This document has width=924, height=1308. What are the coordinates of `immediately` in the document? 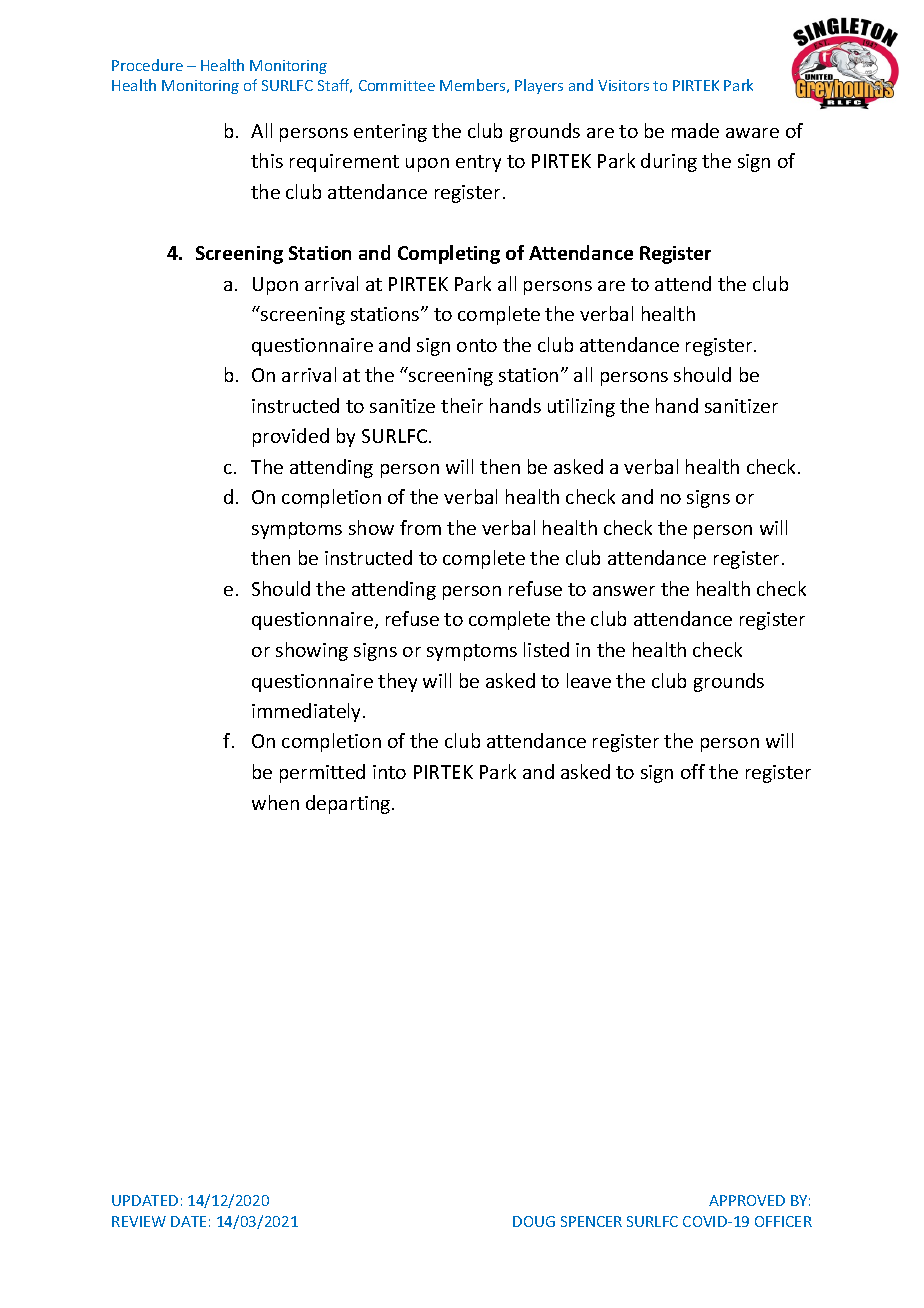 It's located at (308, 712).
